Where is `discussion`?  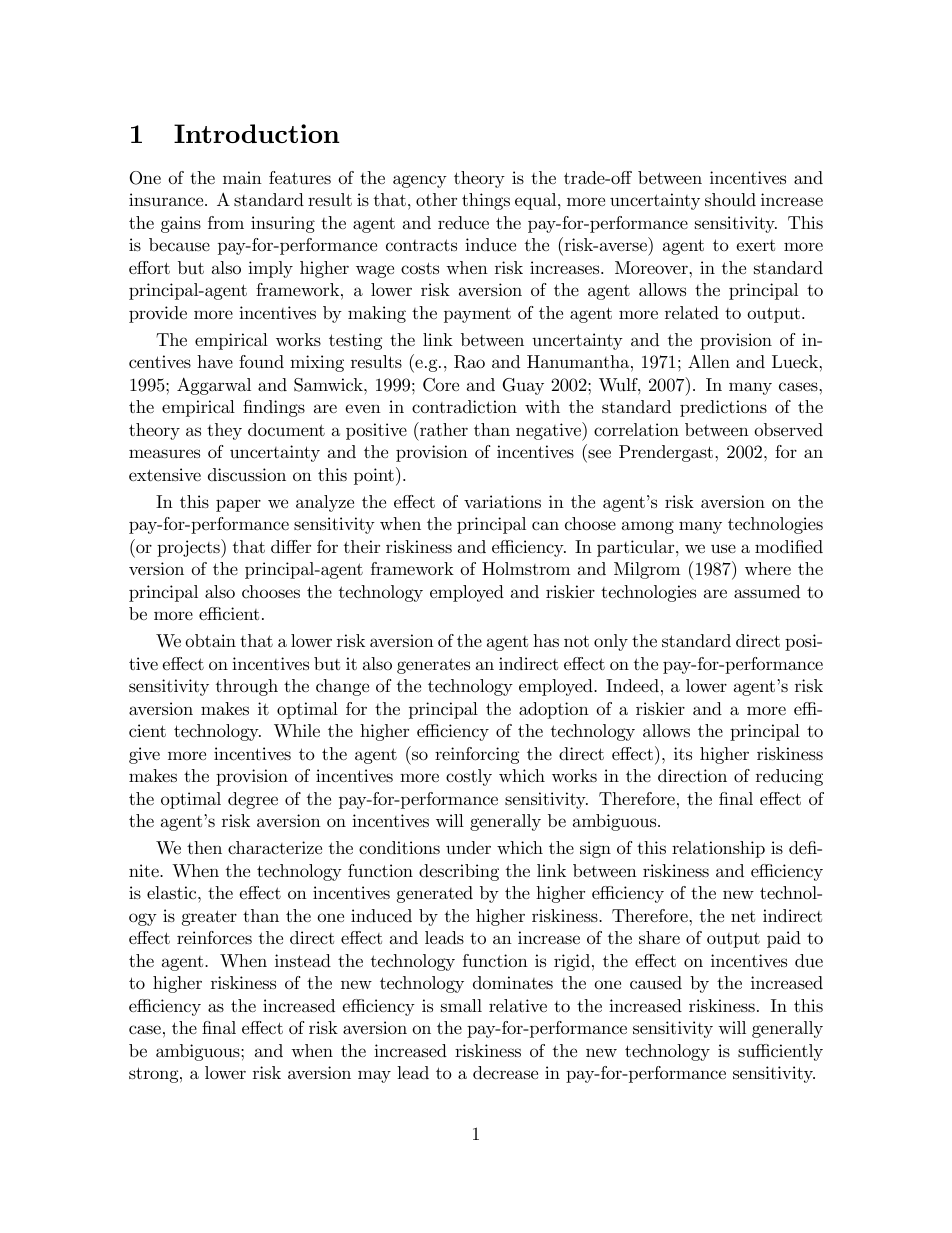
discussion is located at coordinates (247, 474).
